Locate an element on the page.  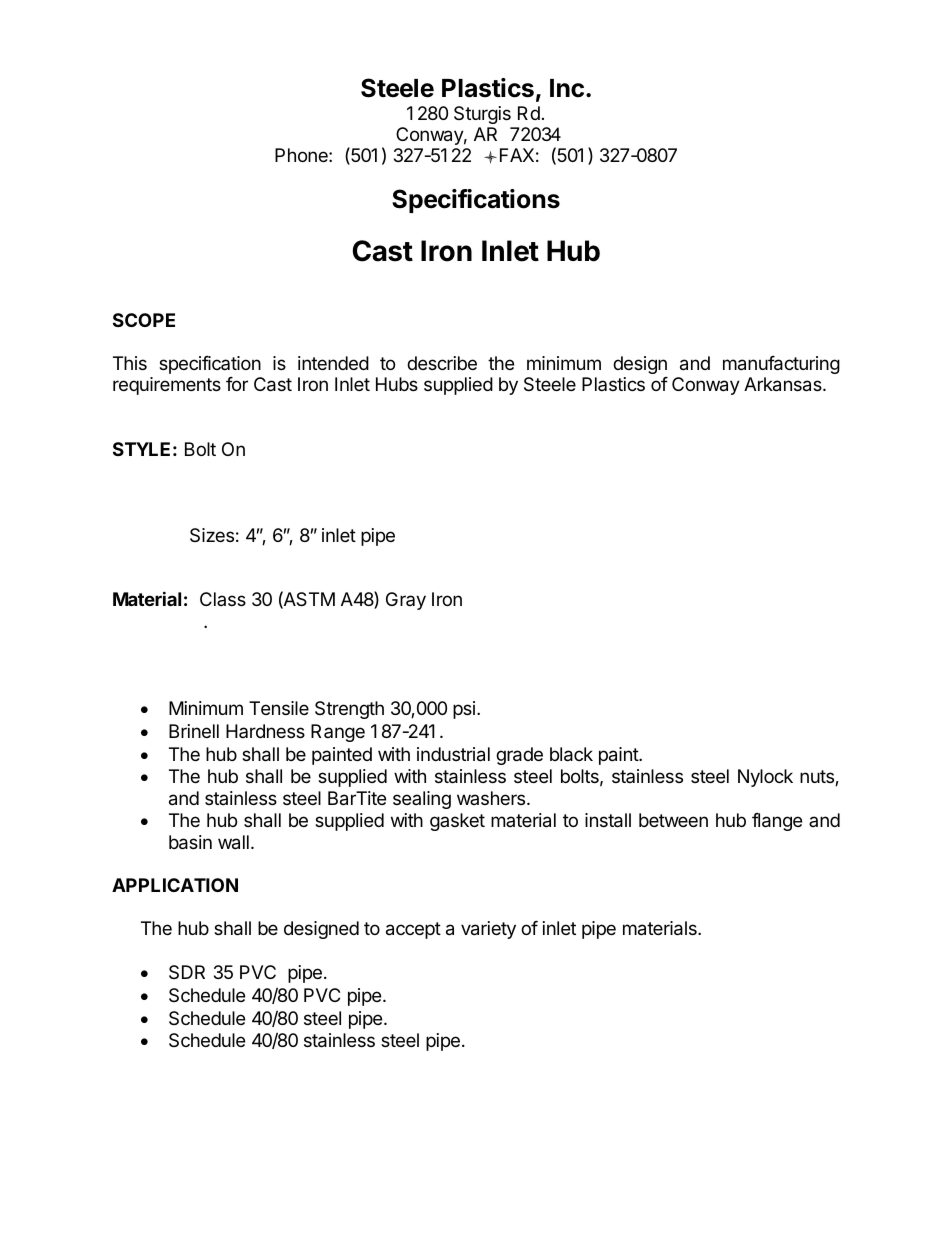
industrial is located at coordinates (453, 754).
